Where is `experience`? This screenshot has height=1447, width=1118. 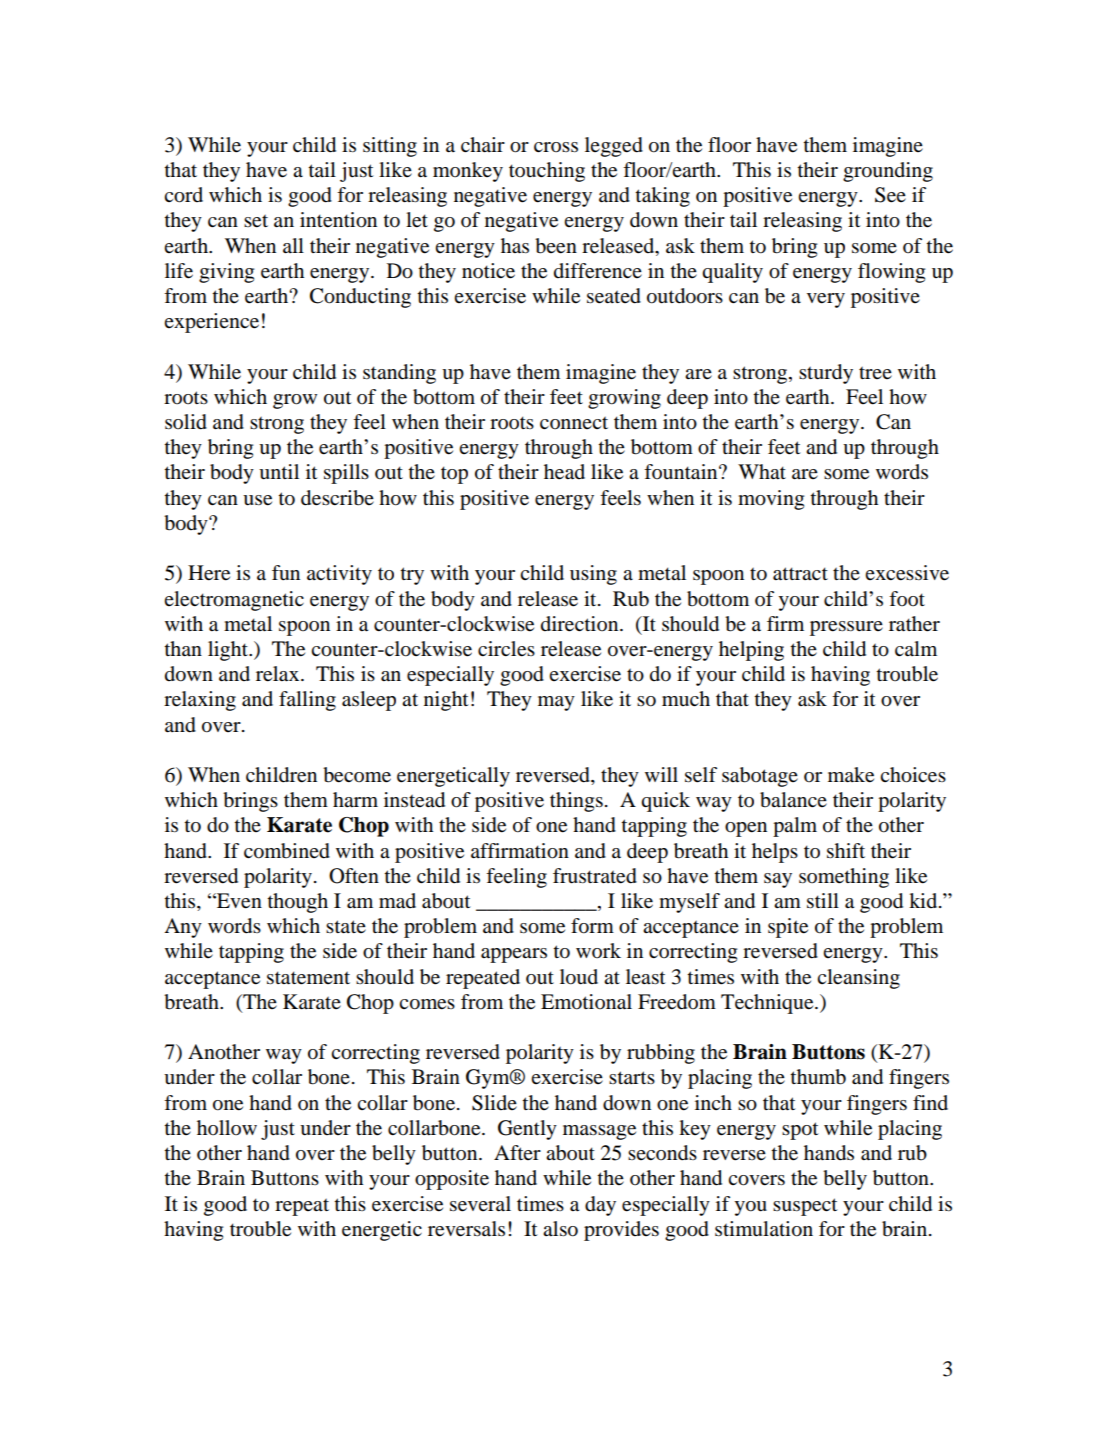 experience is located at coordinates (211, 323).
